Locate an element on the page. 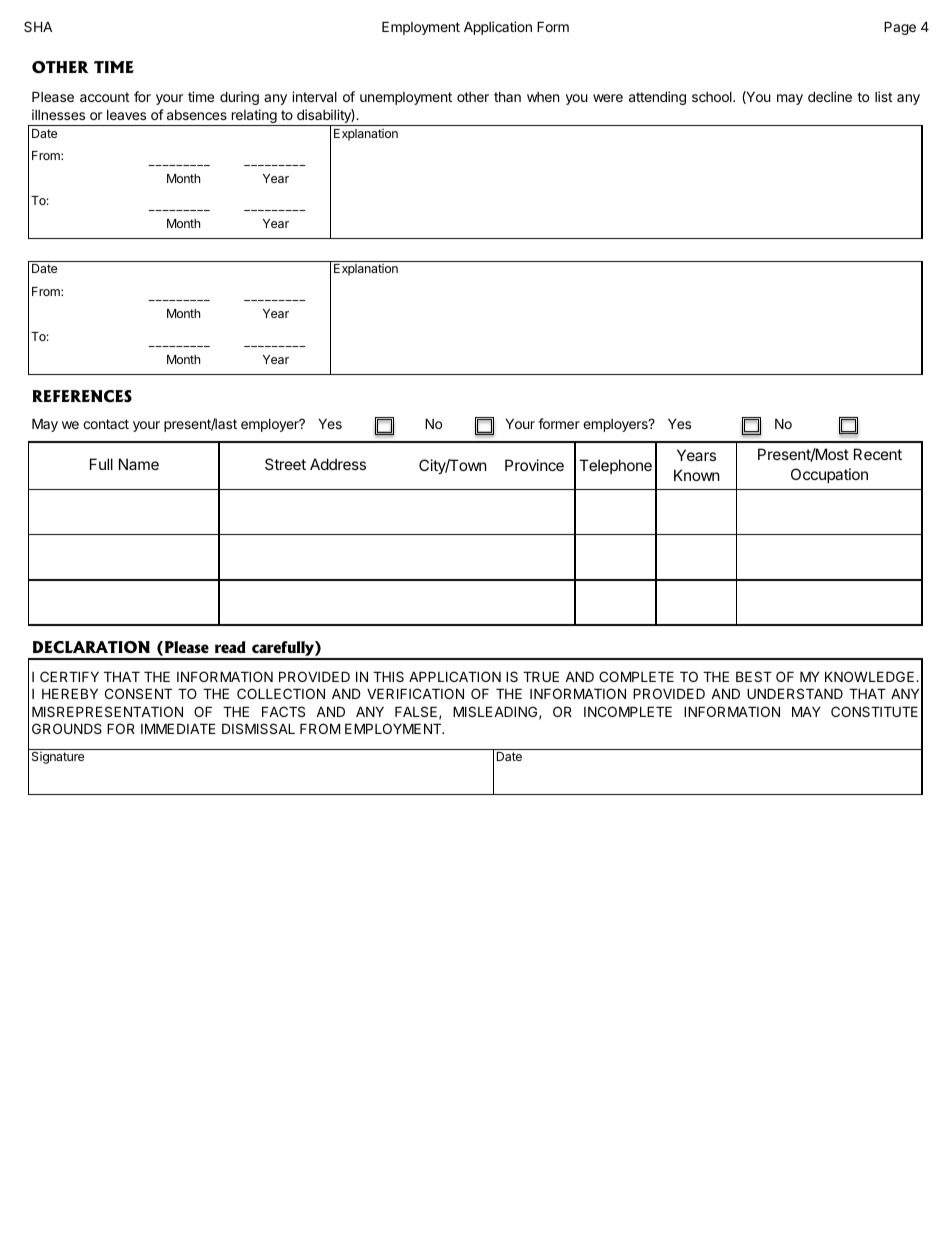  DECLARATION is located at coordinates (91, 647).
